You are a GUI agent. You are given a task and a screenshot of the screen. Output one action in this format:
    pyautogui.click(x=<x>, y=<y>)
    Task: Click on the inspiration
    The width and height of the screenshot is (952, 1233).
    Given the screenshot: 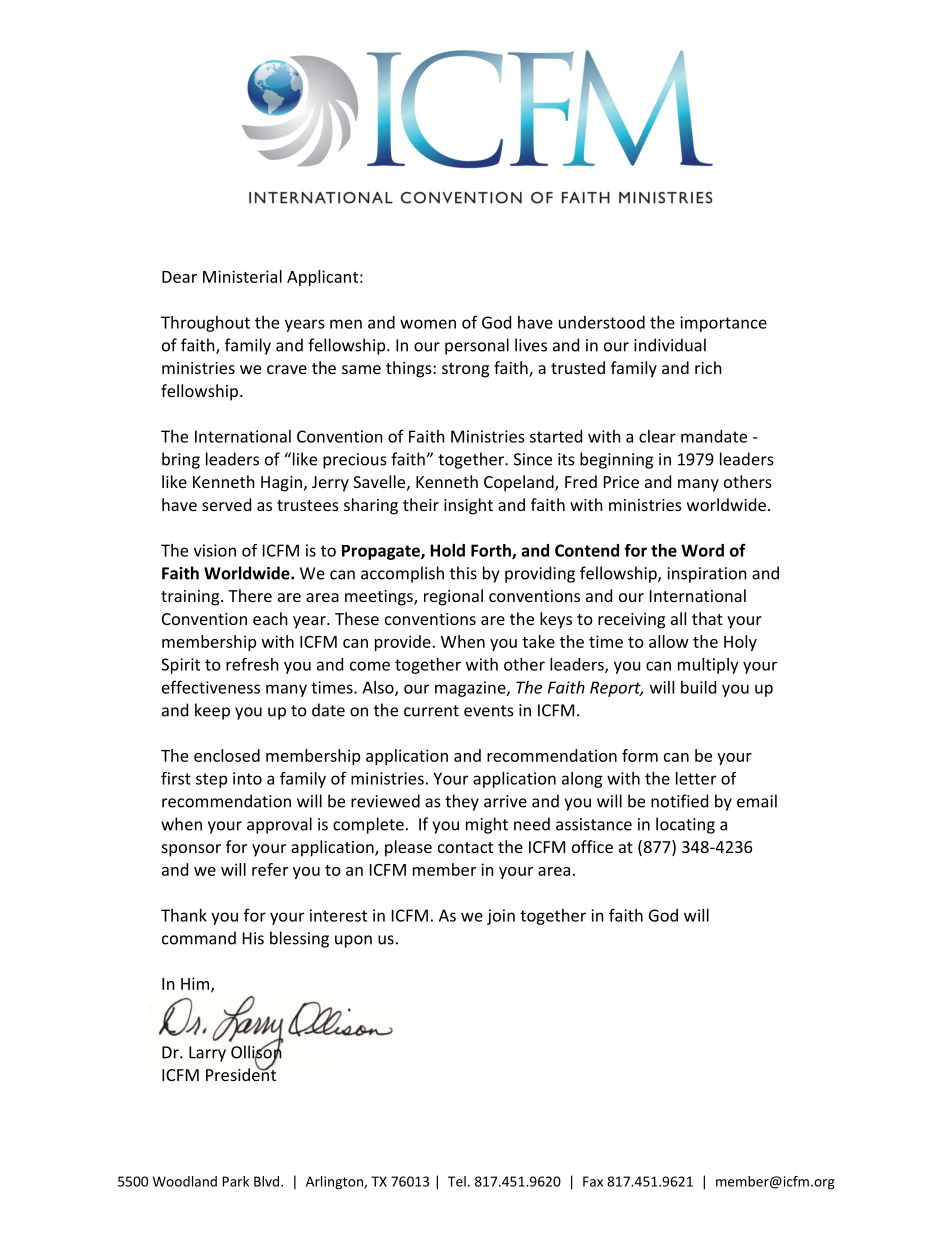 What is the action you would take?
    pyautogui.click(x=707, y=575)
